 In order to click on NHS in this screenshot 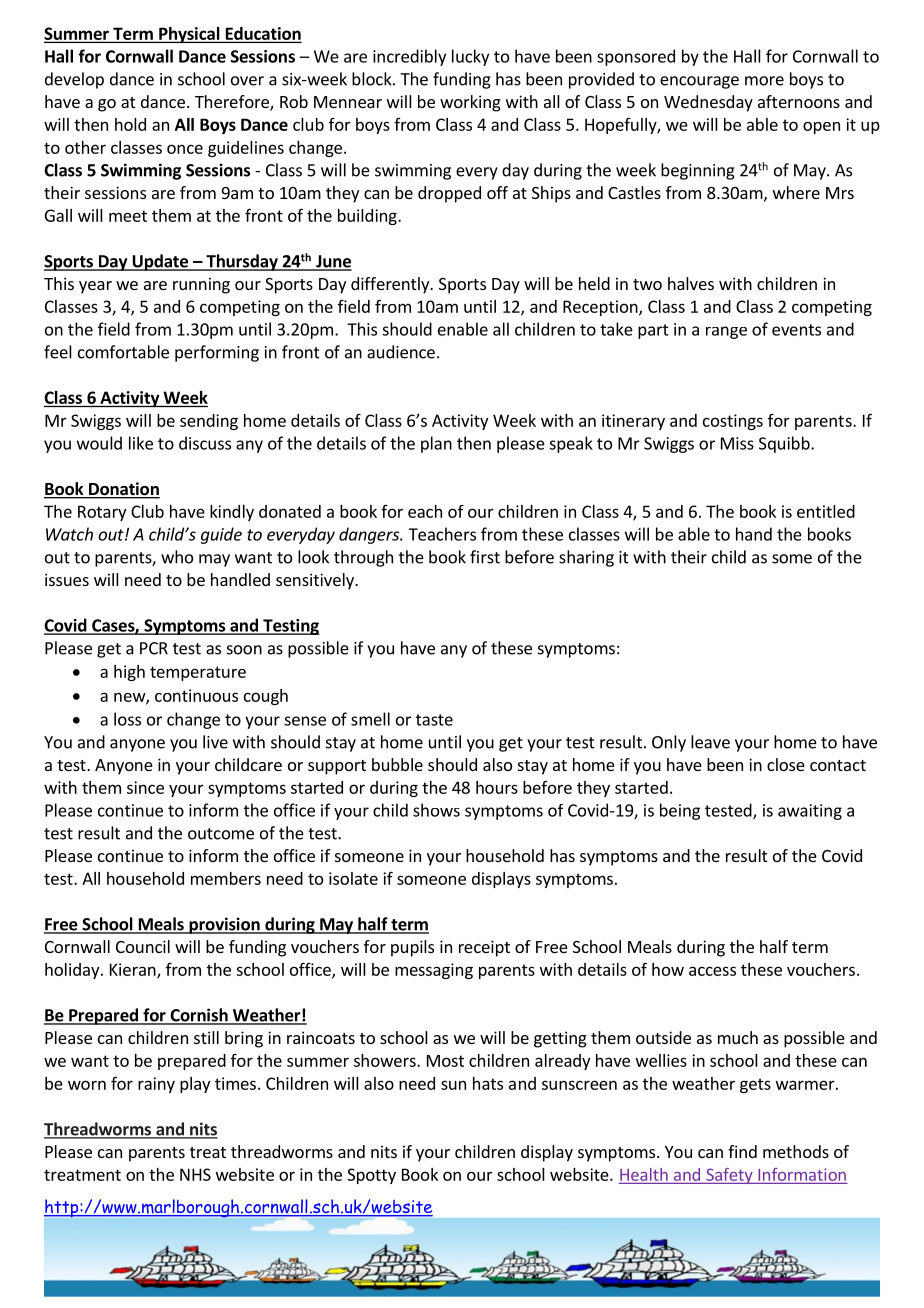, I will do `click(195, 1174)`.
